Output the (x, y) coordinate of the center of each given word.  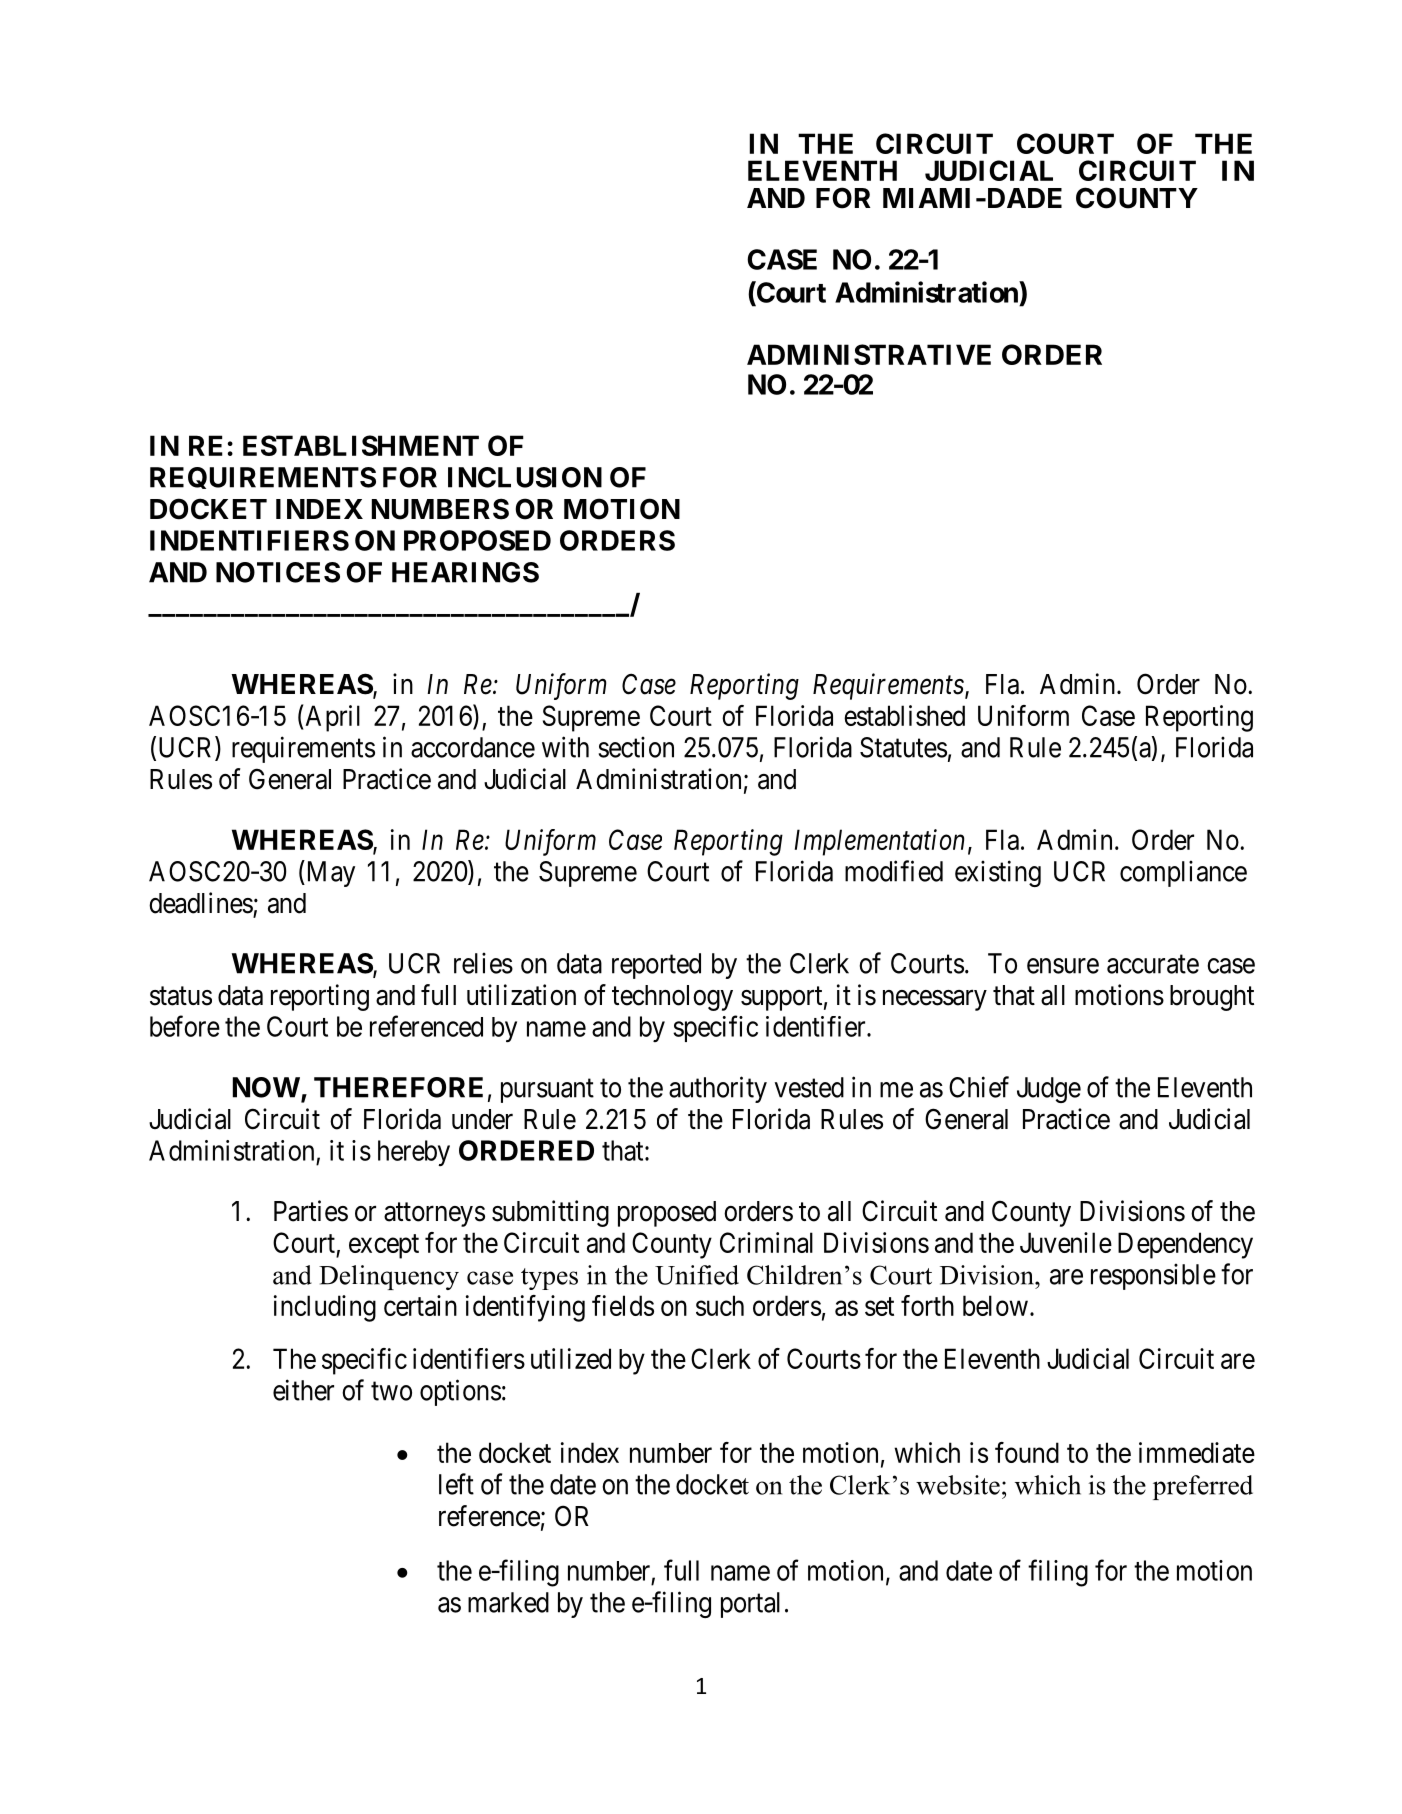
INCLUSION (525, 477)
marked (508, 1602)
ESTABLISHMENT (361, 445)
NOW (267, 1088)
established (904, 715)
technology (672, 998)
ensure (1063, 966)
